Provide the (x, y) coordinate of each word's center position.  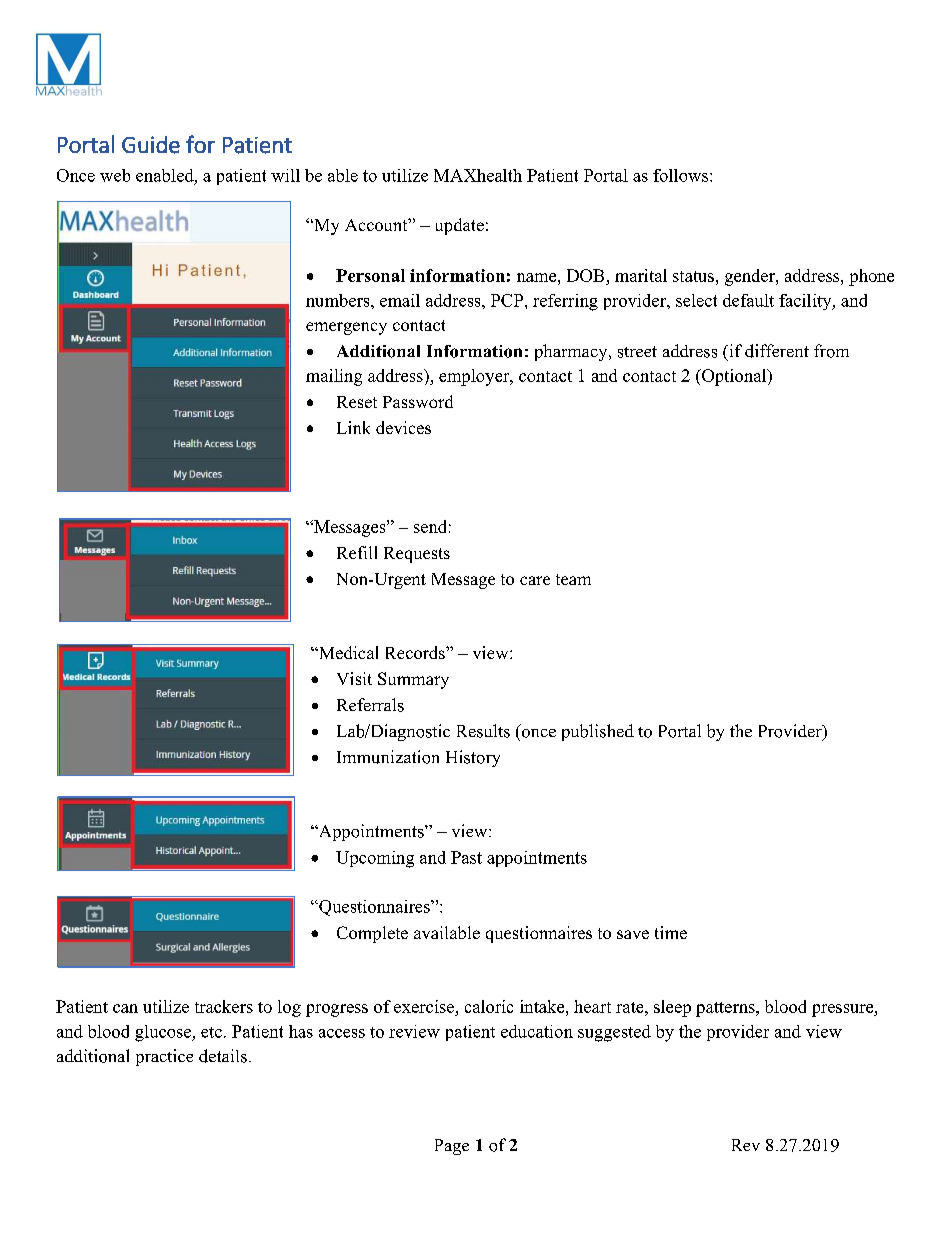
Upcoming (375, 859)
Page (452, 1147)
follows (682, 175)
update (460, 226)
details (223, 1056)
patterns (726, 1009)
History (473, 758)
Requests (417, 555)
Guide (151, 145)
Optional (734, 377)
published (598, 732)
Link (353, 427)
